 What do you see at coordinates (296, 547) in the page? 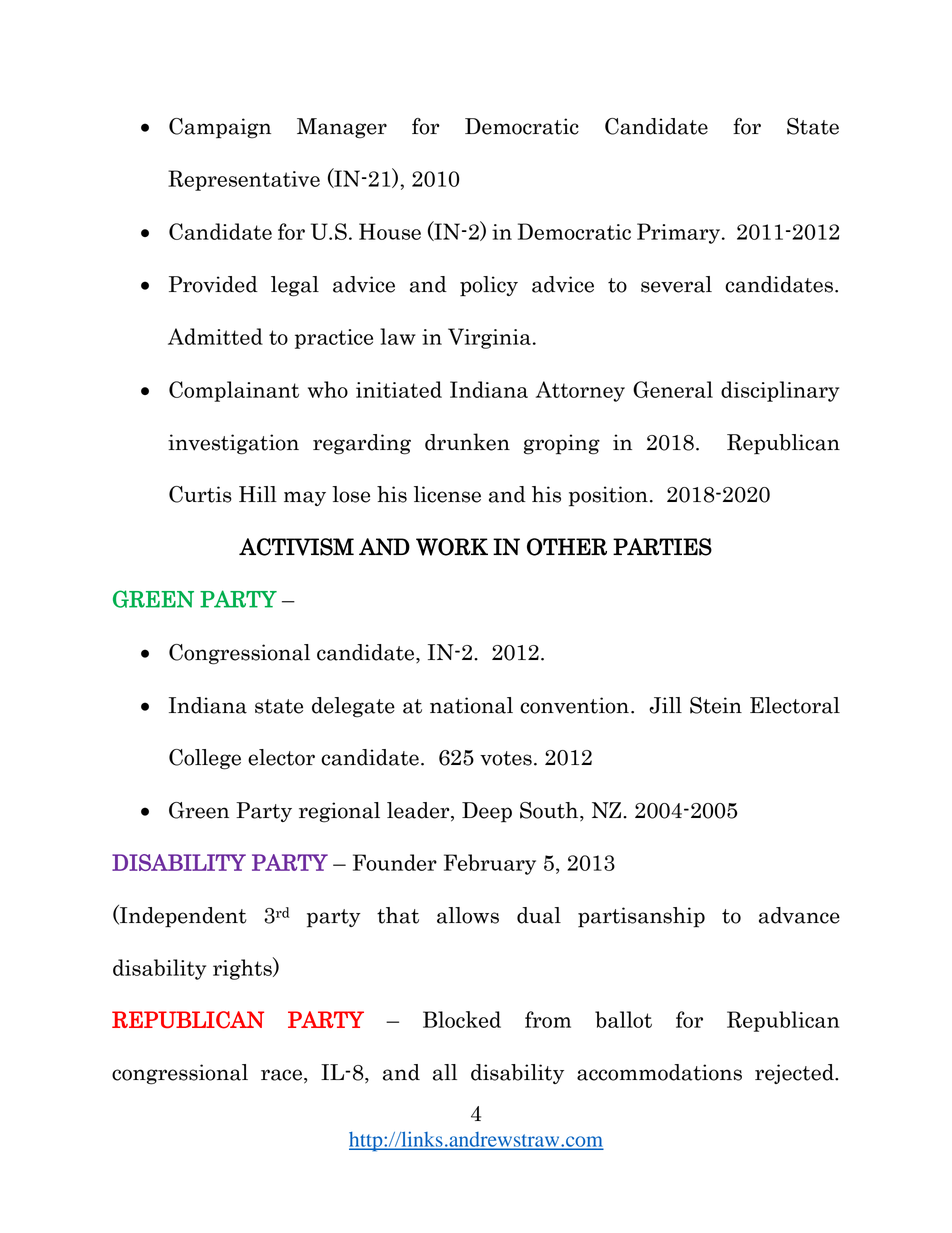
I see `ACTIVISM` at bounding box center [296, 547].
